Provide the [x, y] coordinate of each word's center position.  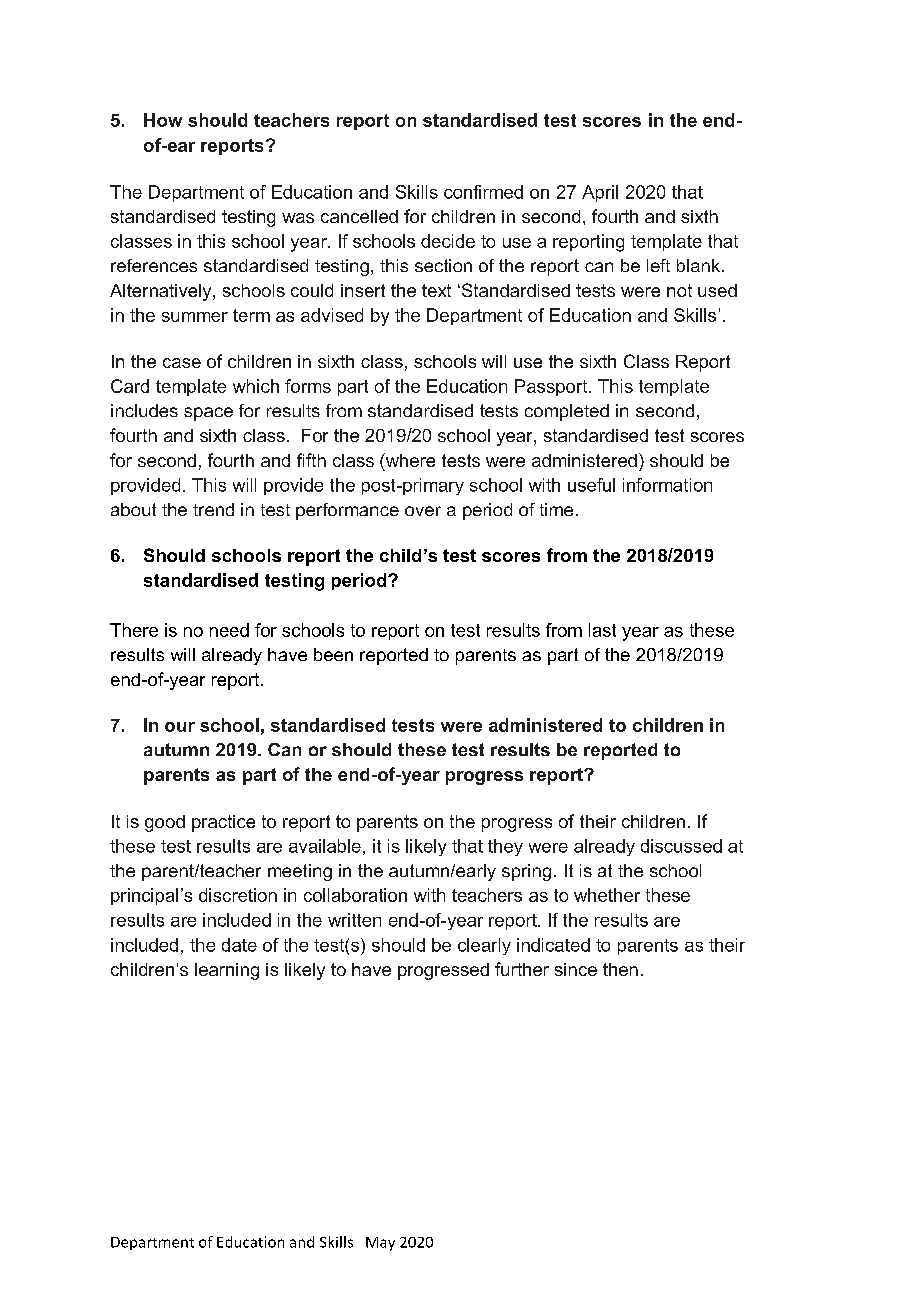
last [602, 630]
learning [227, 971]
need [229, 630]
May [380, 1244]
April [600, 193]
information [667, 485]
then [620, 969]
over [423, 511]
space [208, 414]
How [163, 120]
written [354, 920]
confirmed [483, 192]
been [333, 654]
